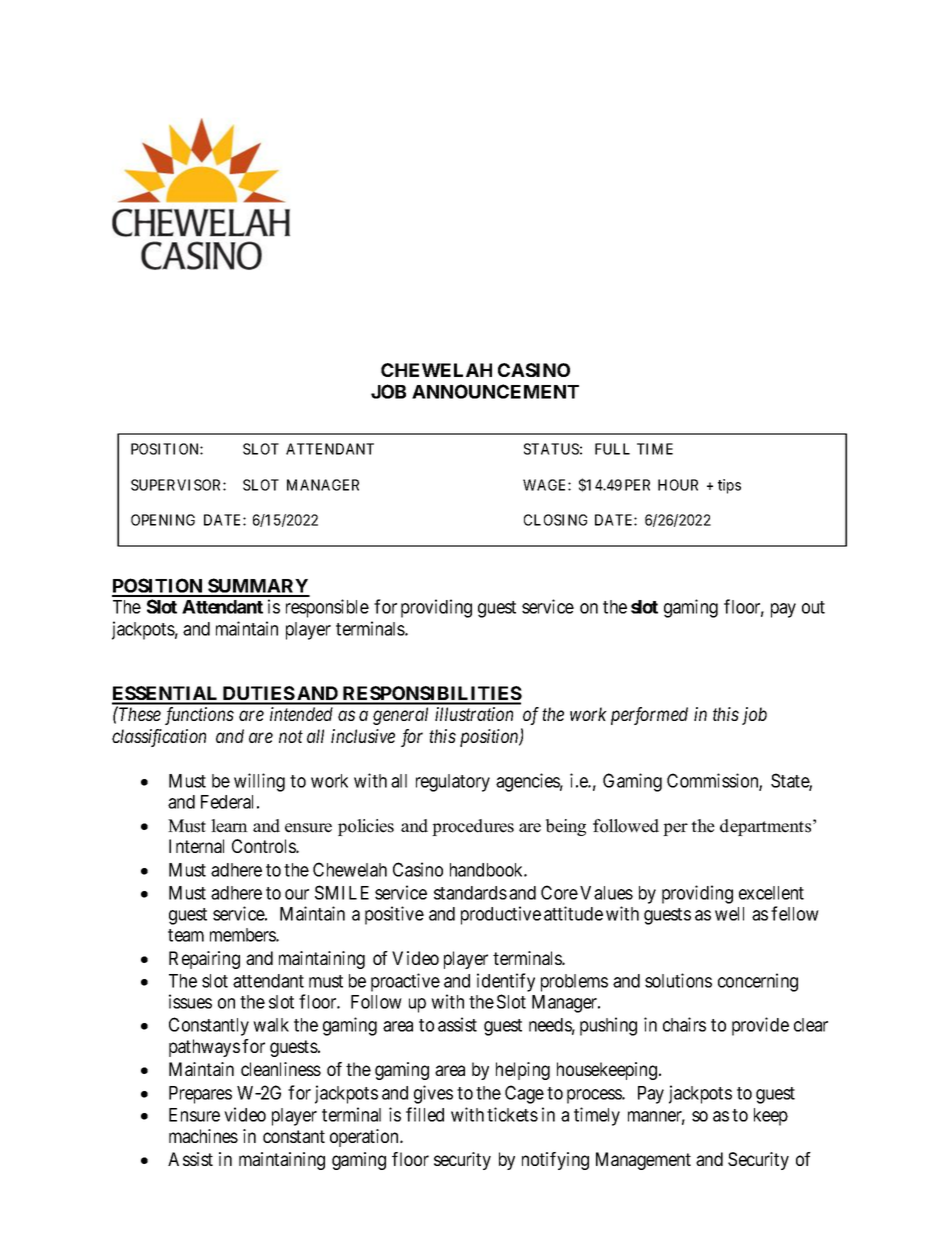 This page has height=1233, width=952. Describe the element at coordinates (203, 1136) in the page. I see `machines` at that location.
